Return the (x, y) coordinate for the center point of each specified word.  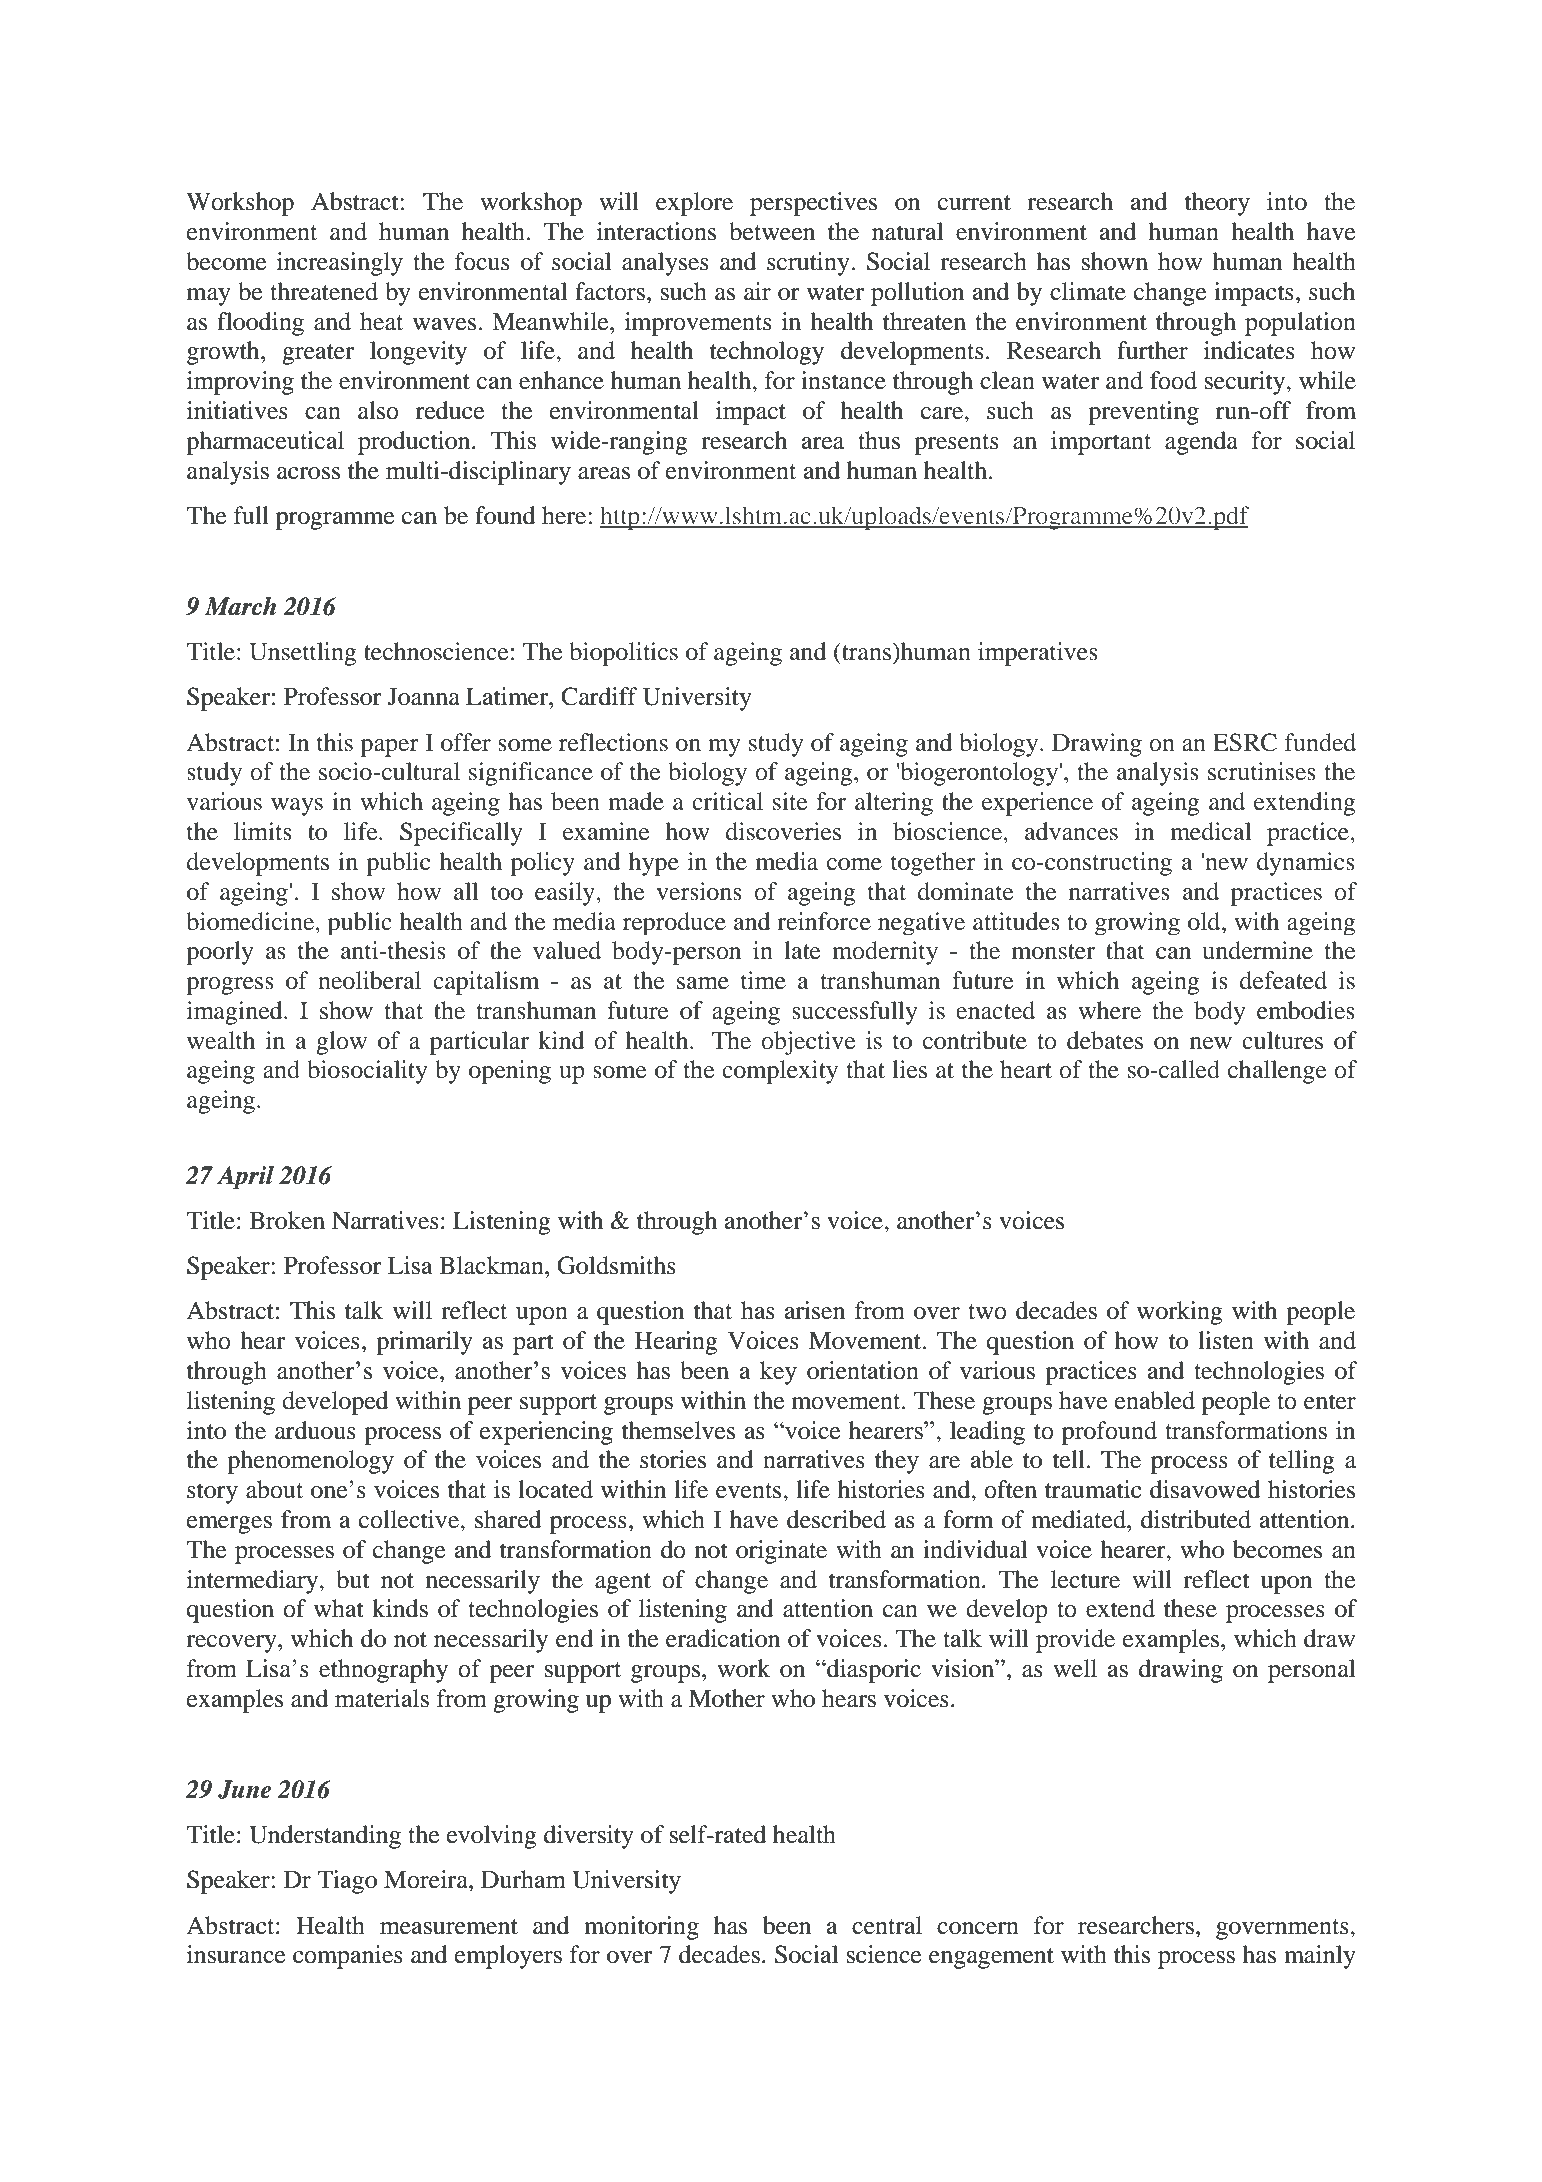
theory (1217, 204)
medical (1210, 831)
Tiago (347, 1882)
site (790, 801)
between (772, 231)
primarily (424, 1343)
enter (1330, 1402)
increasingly (340, 264)
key (778, 1373)
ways (297, 807)
